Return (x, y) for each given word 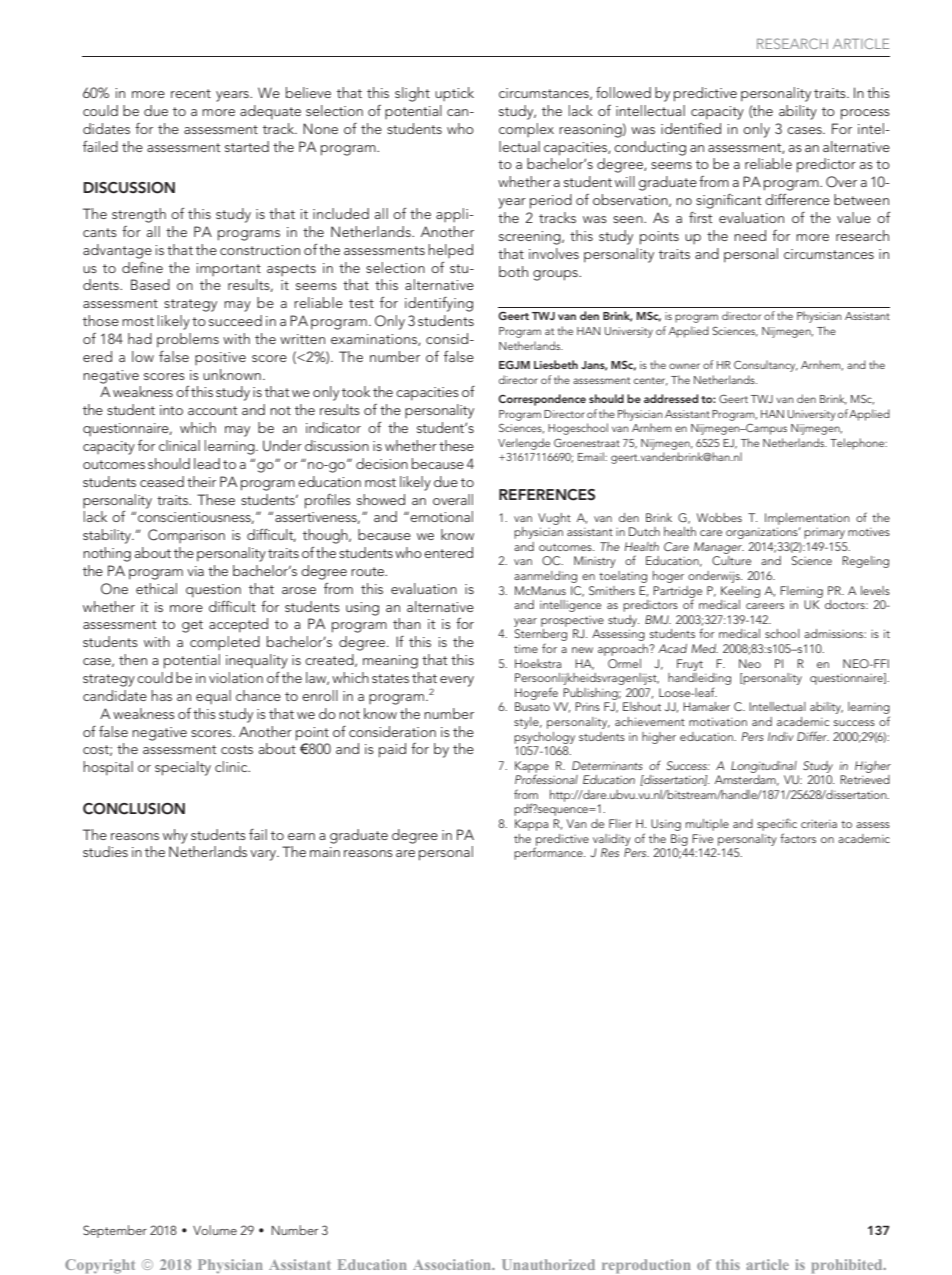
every (457, 681)
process (865, 114)
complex (526, 130)
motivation (718, 721)
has (161, 695)
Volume (215, 1230)
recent (191, 93)
